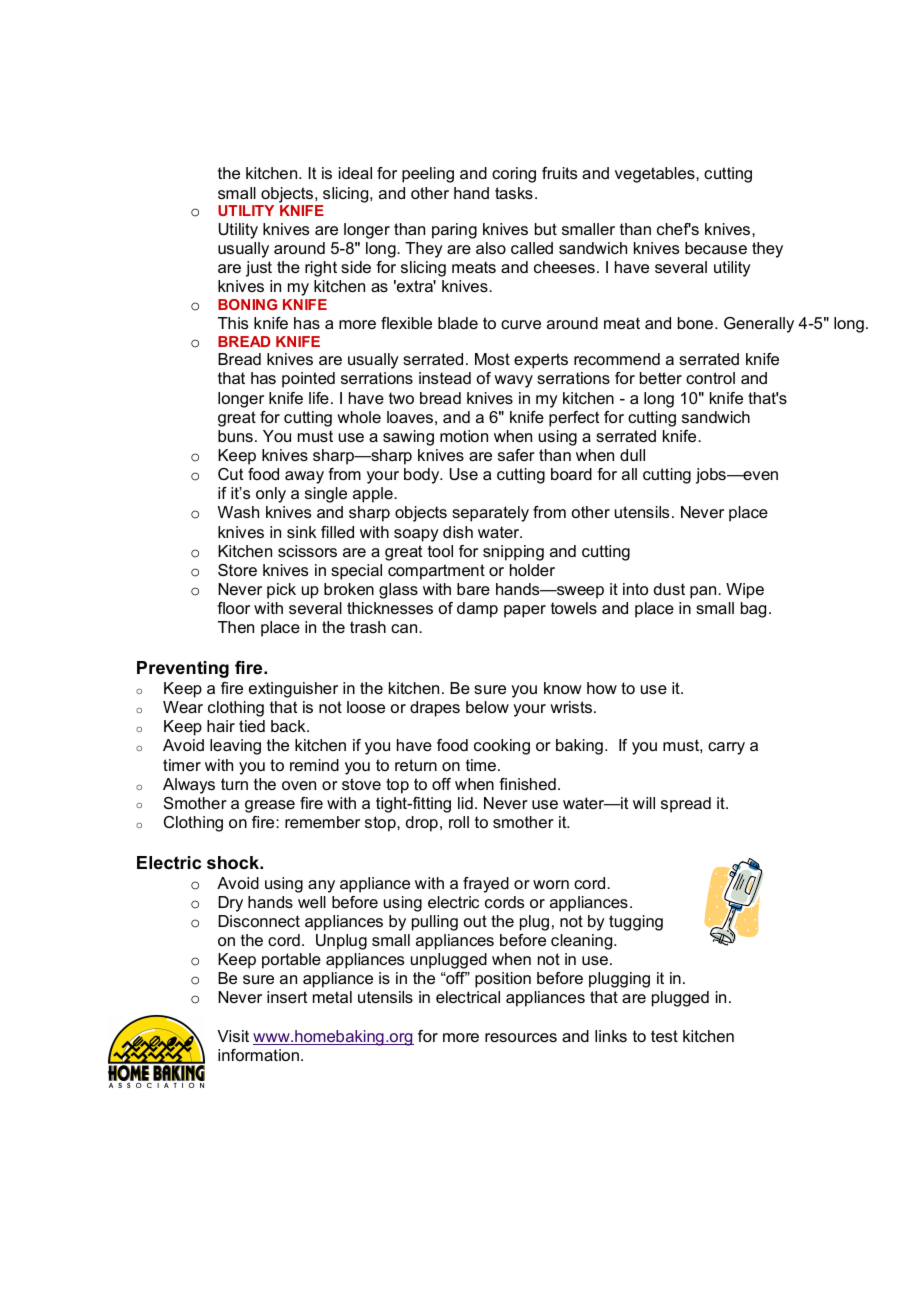 Image resolution: width=924 pixels, height=1308 pixels. What do you see at coordinates (726, 748) in the screenshot?
I see `carry` at bounding box center [726, 748].
